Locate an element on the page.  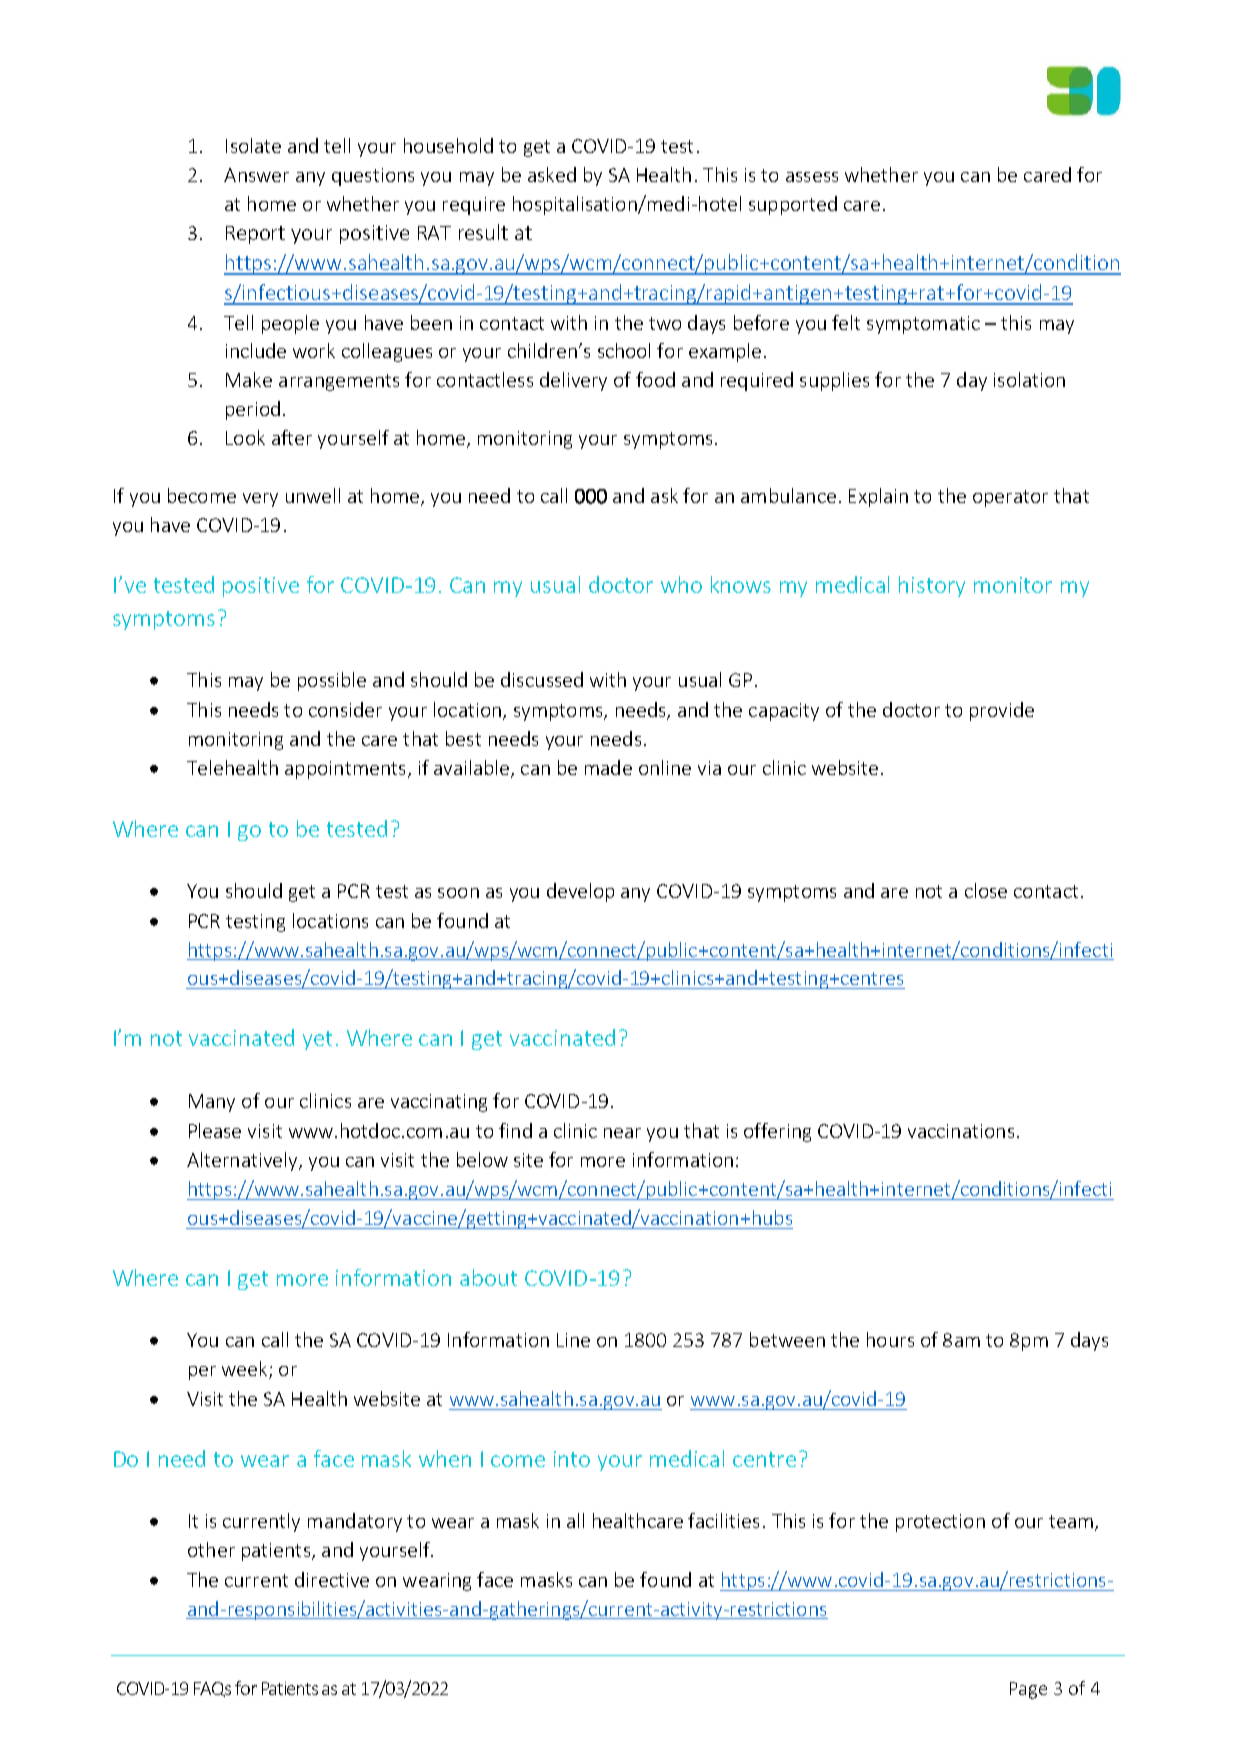
questions is located at coordinates (373, 177).
